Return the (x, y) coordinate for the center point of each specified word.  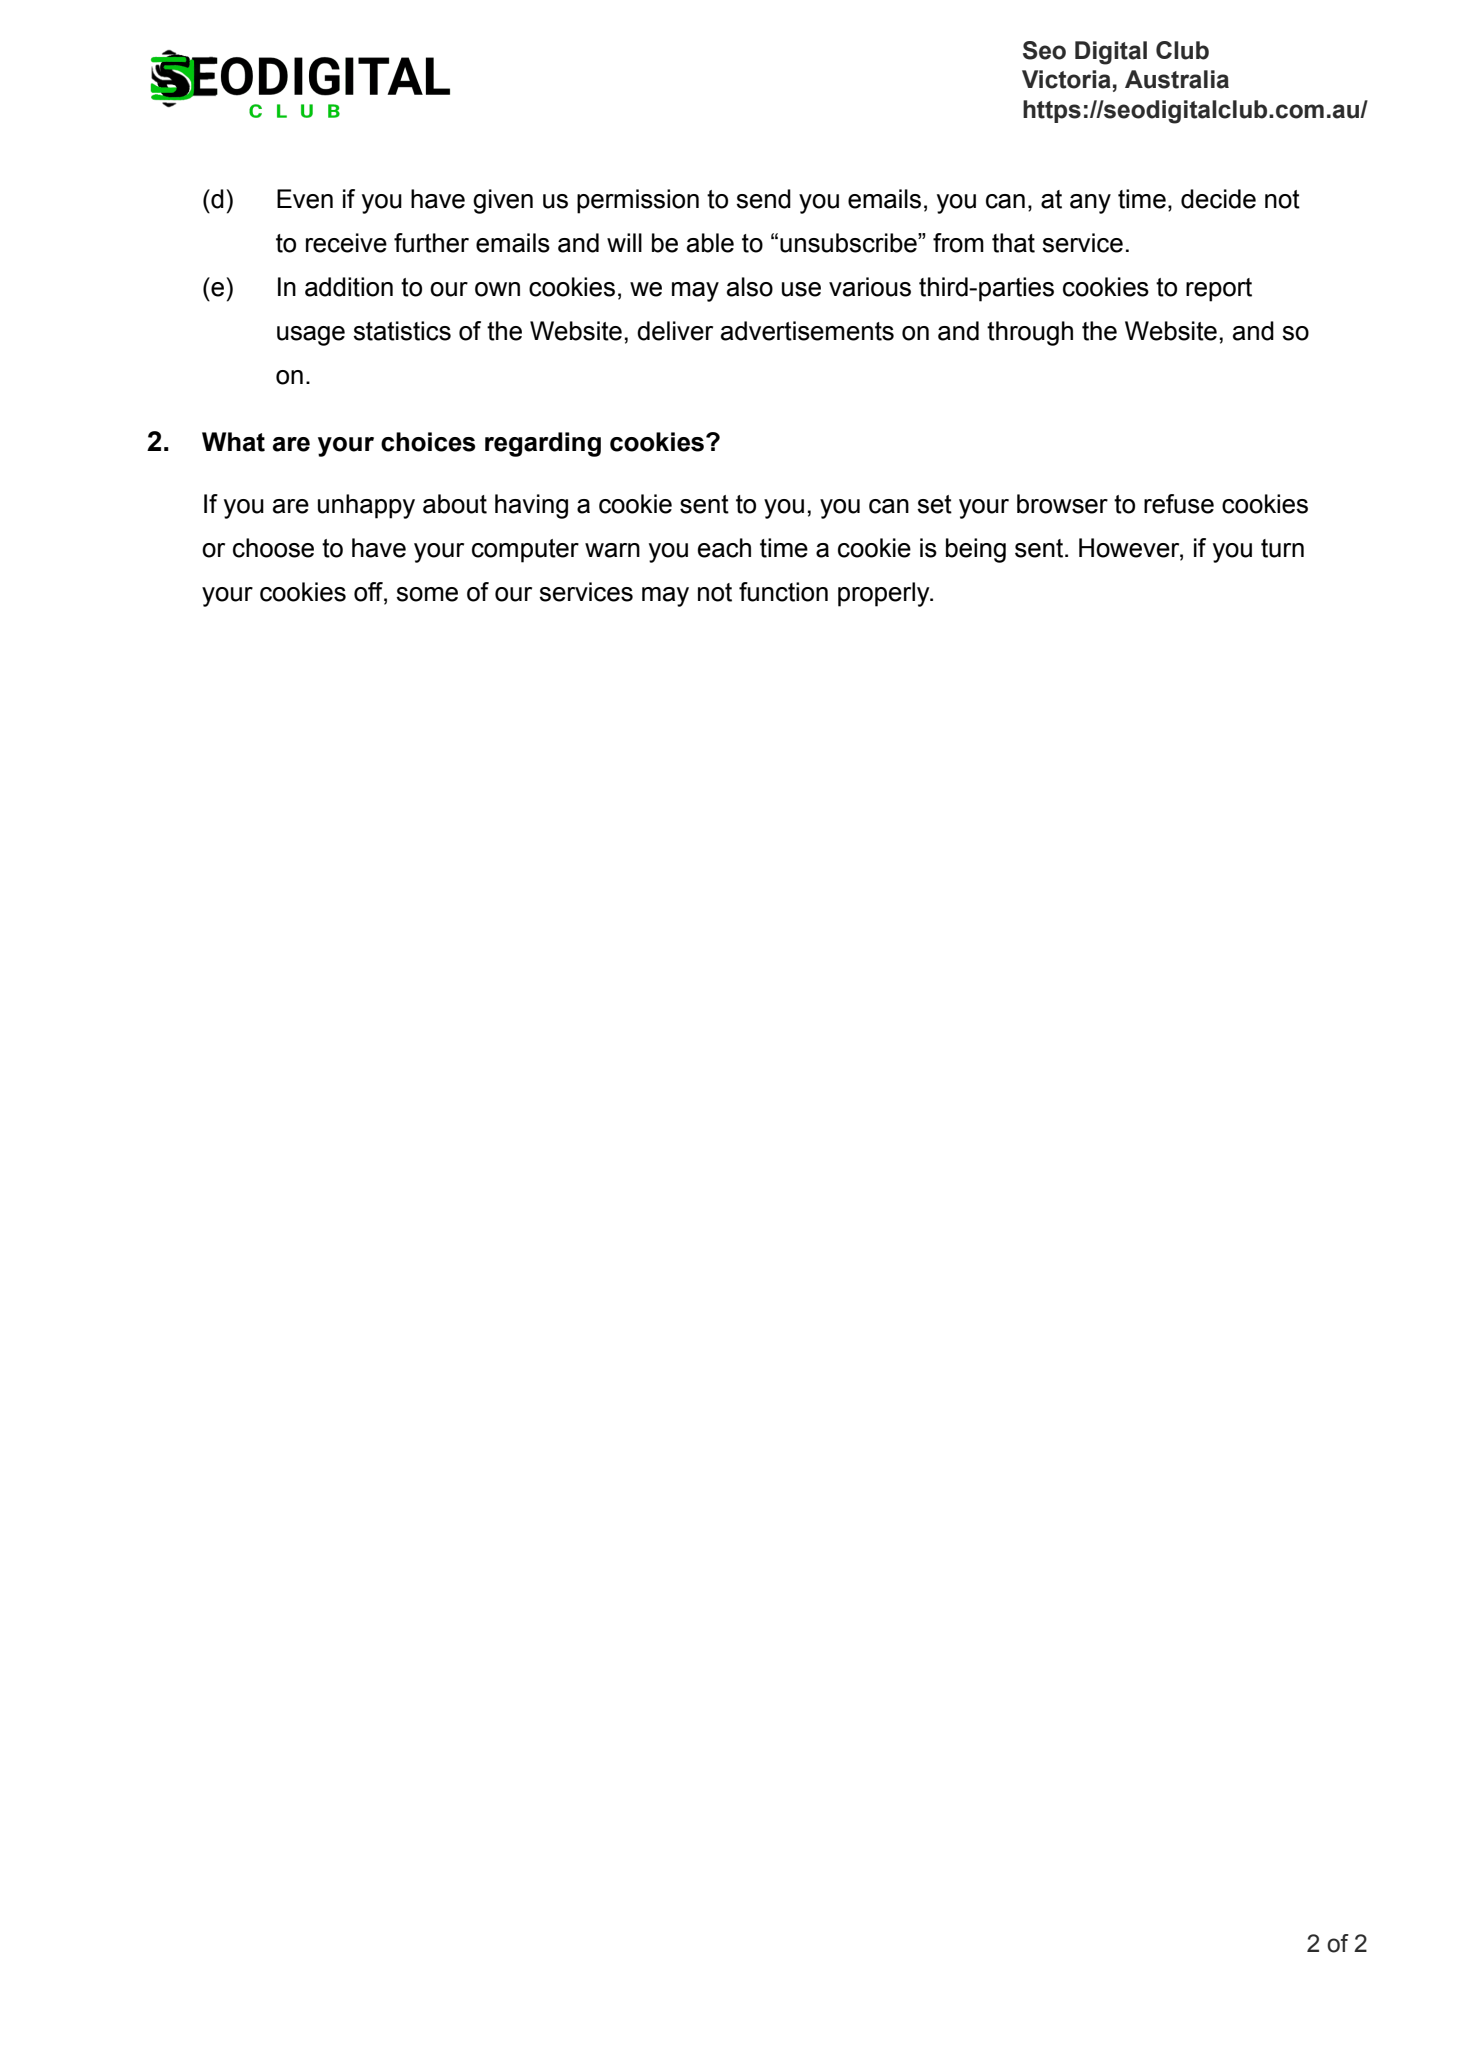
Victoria (1066, 79)
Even (305, 199)
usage (311, 336)
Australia (1177, 79)
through (1030, 333)
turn (1282, 548)
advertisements (807, 331)
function (783, 592)
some (427, 594)
